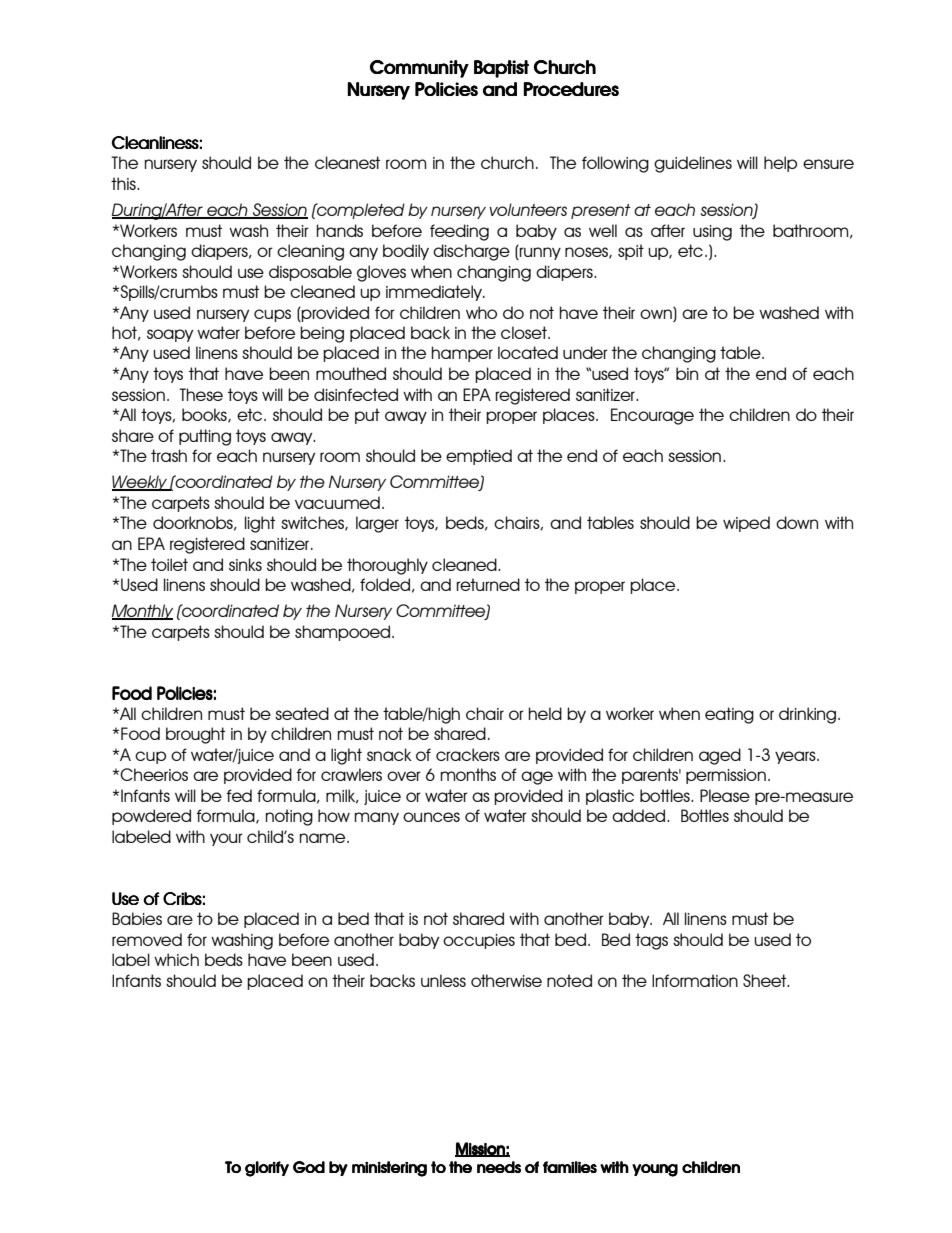 The image size is (952, 1233). Describe the element at coordinates (720, 756) in the image. I see `aged` at that location.
